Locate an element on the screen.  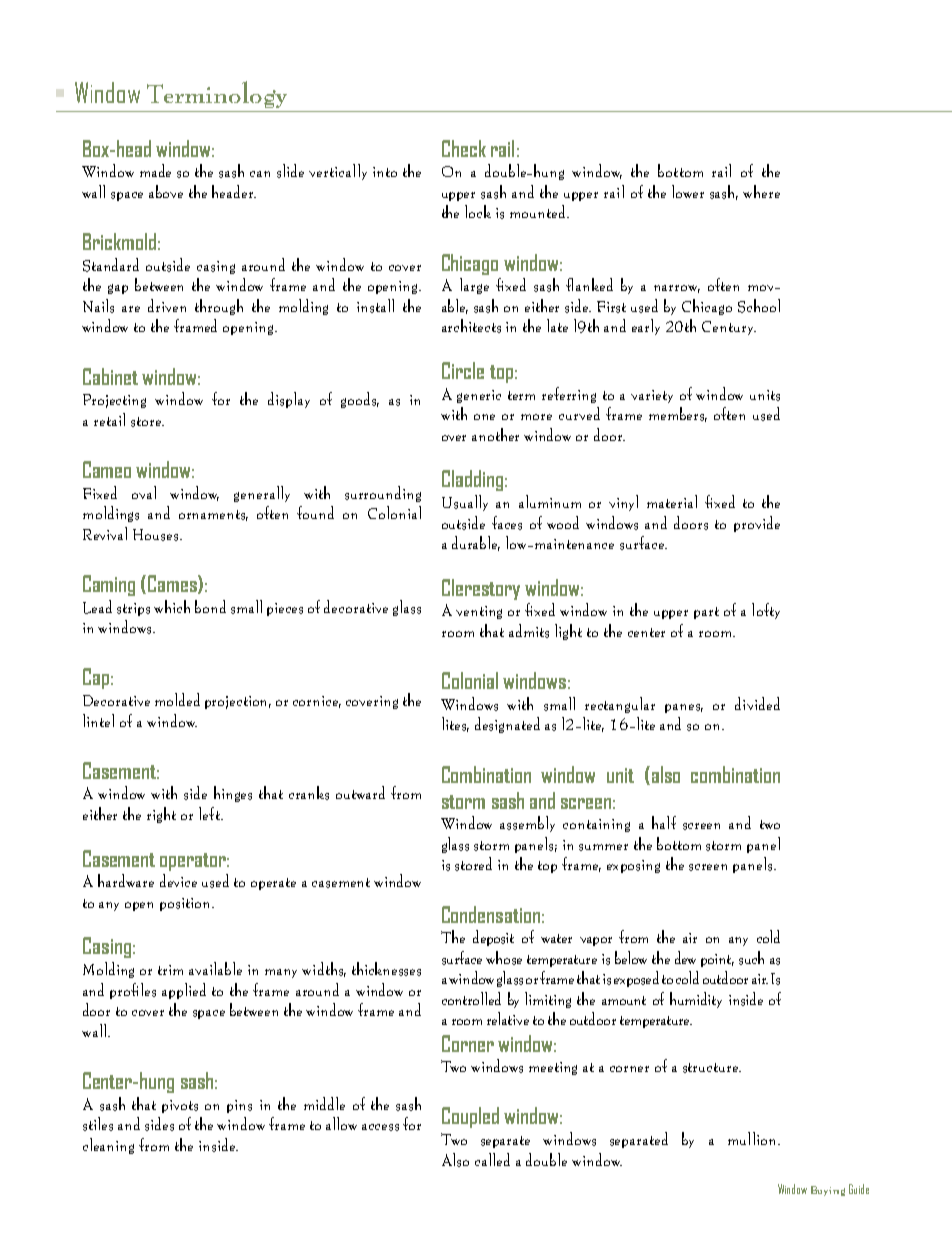
whose is located at coordinates (504, 958).
